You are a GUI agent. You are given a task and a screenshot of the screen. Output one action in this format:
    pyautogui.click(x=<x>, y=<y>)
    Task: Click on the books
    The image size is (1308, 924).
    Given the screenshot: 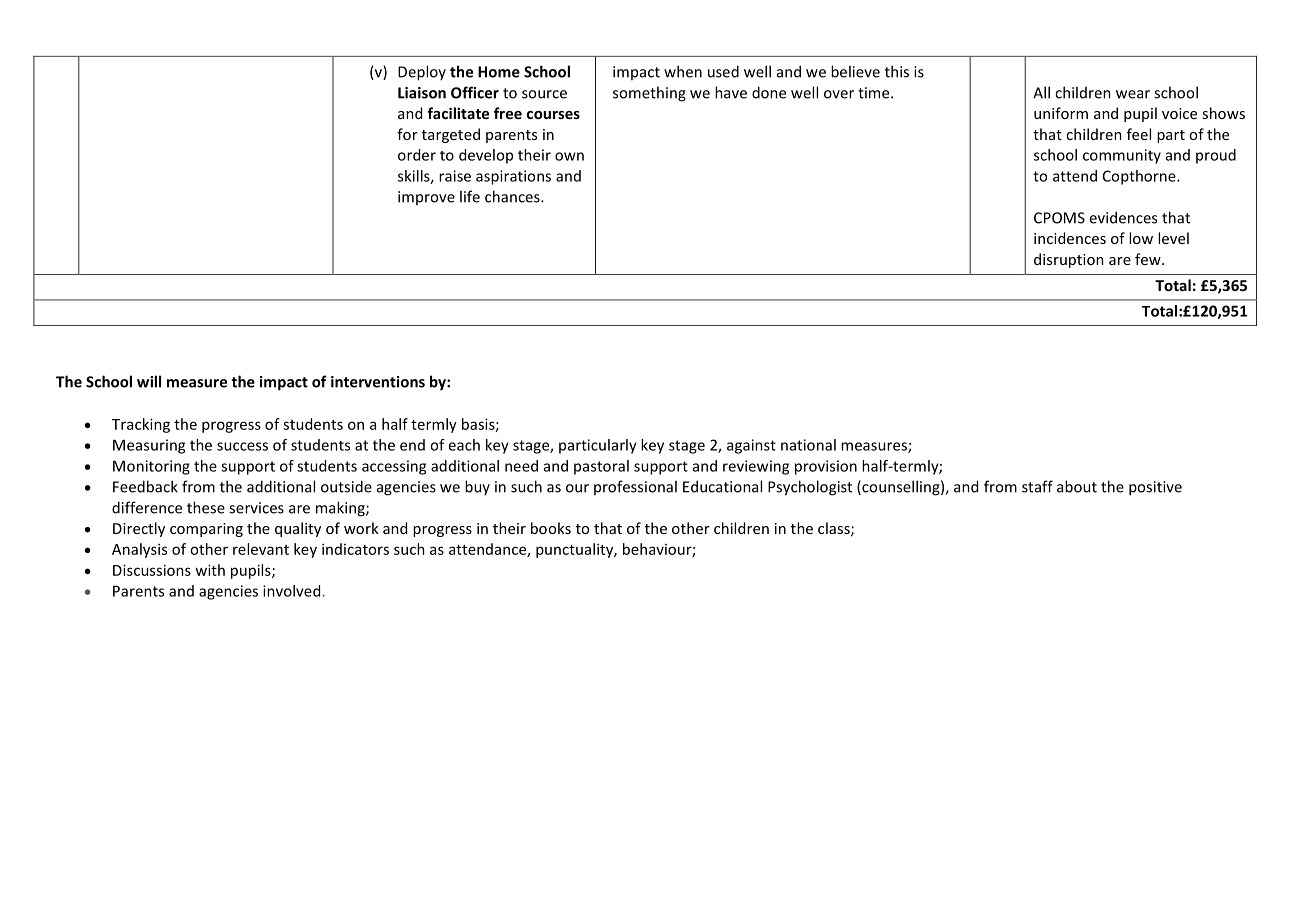 What is the action you would take?
    pyautogui.click(x=551, y=528)
